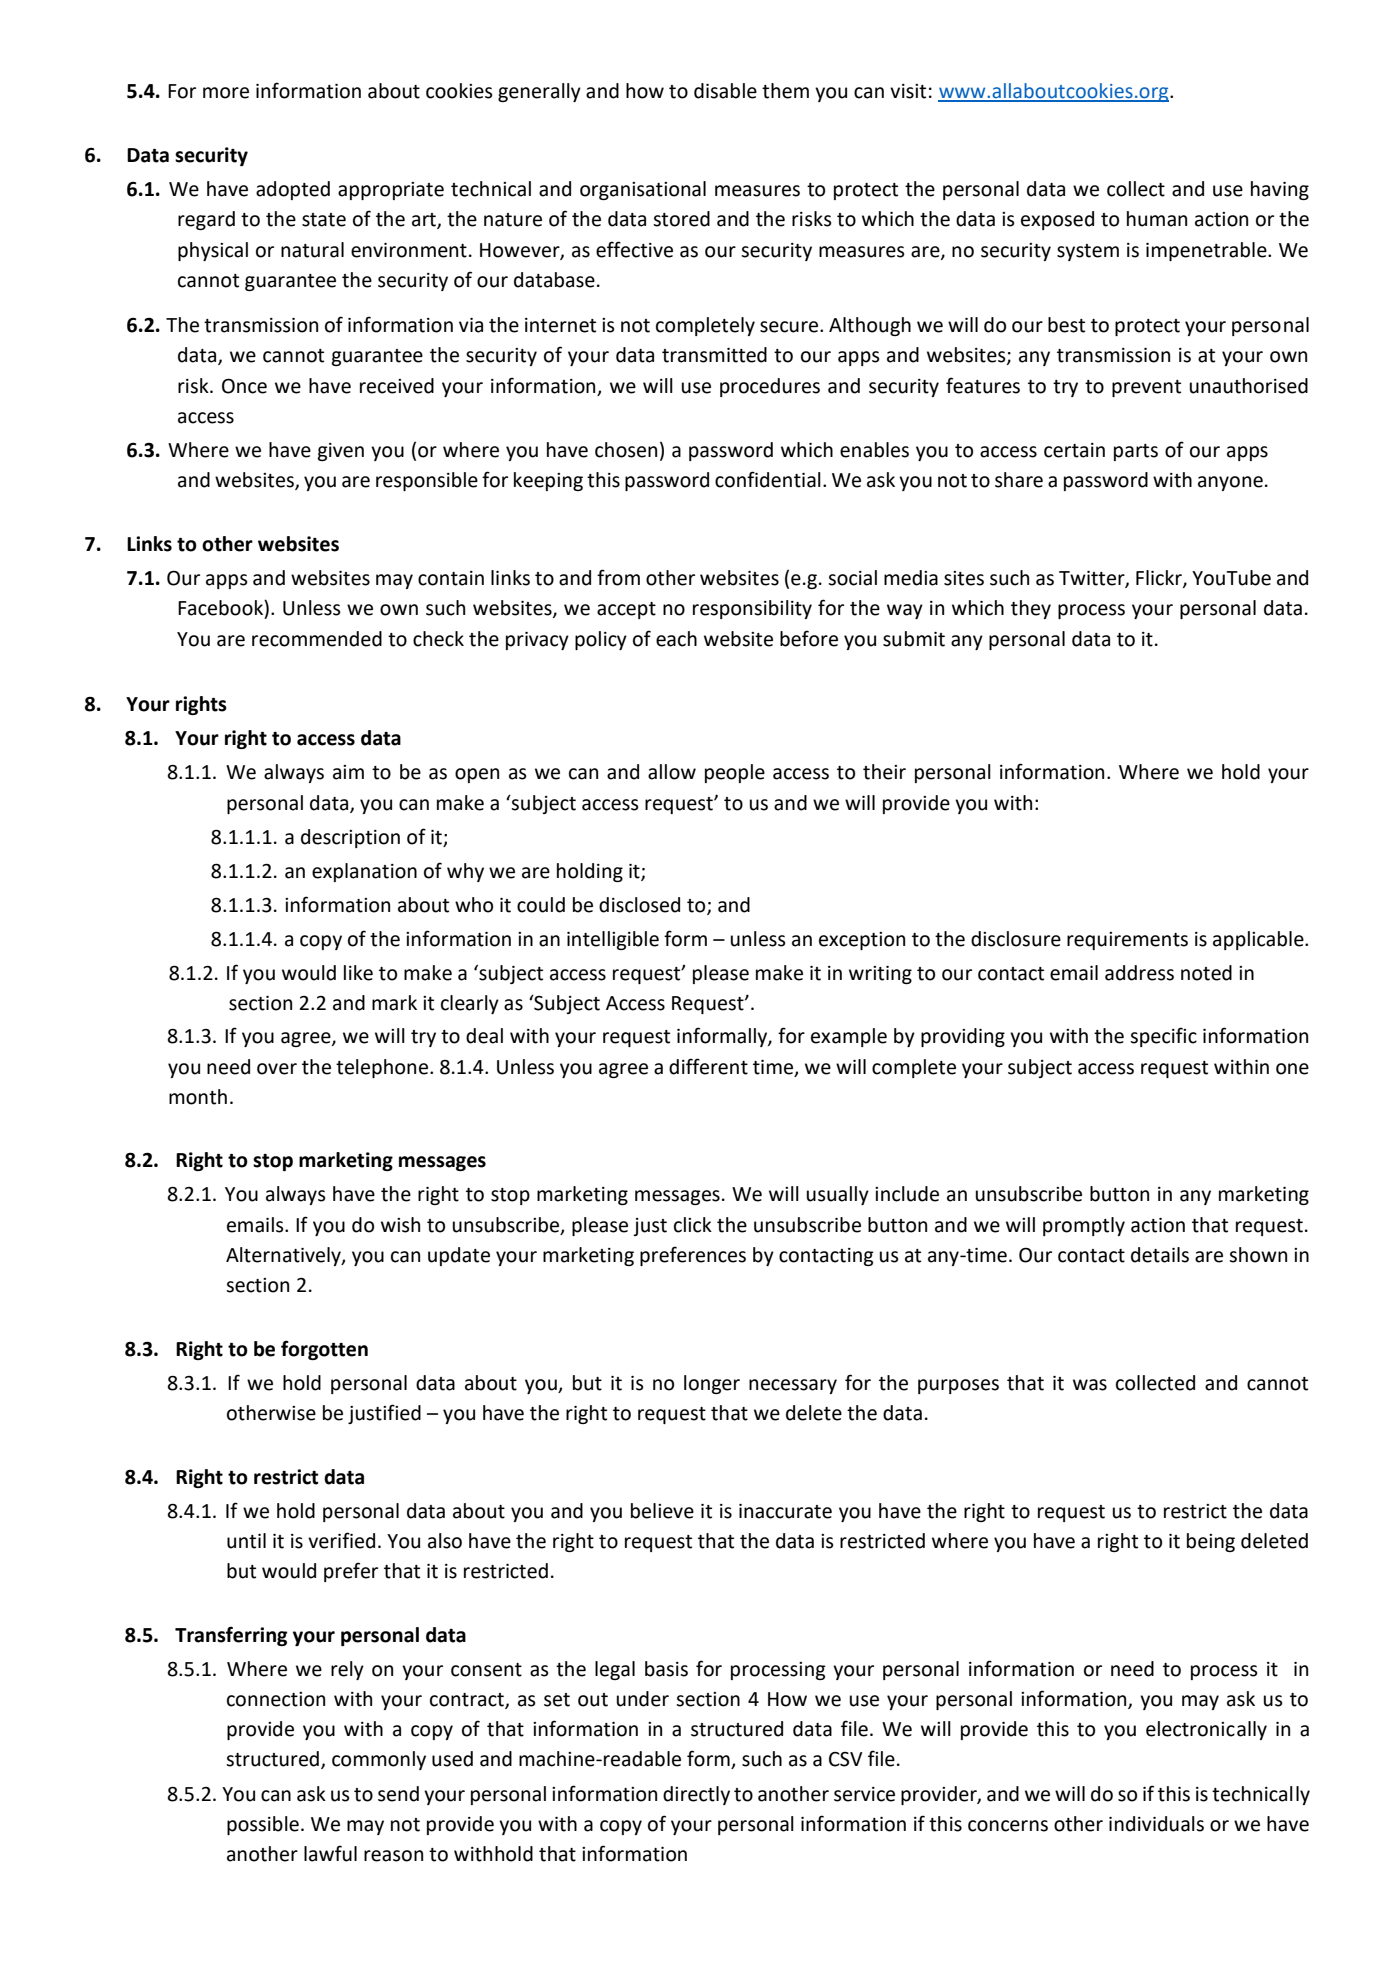 The width and height of the screenshot is (1393, 1970). What do you see at coordinates (293, 190) in the screenshot?
I see `adopted` at bounding box center [293, 190].
